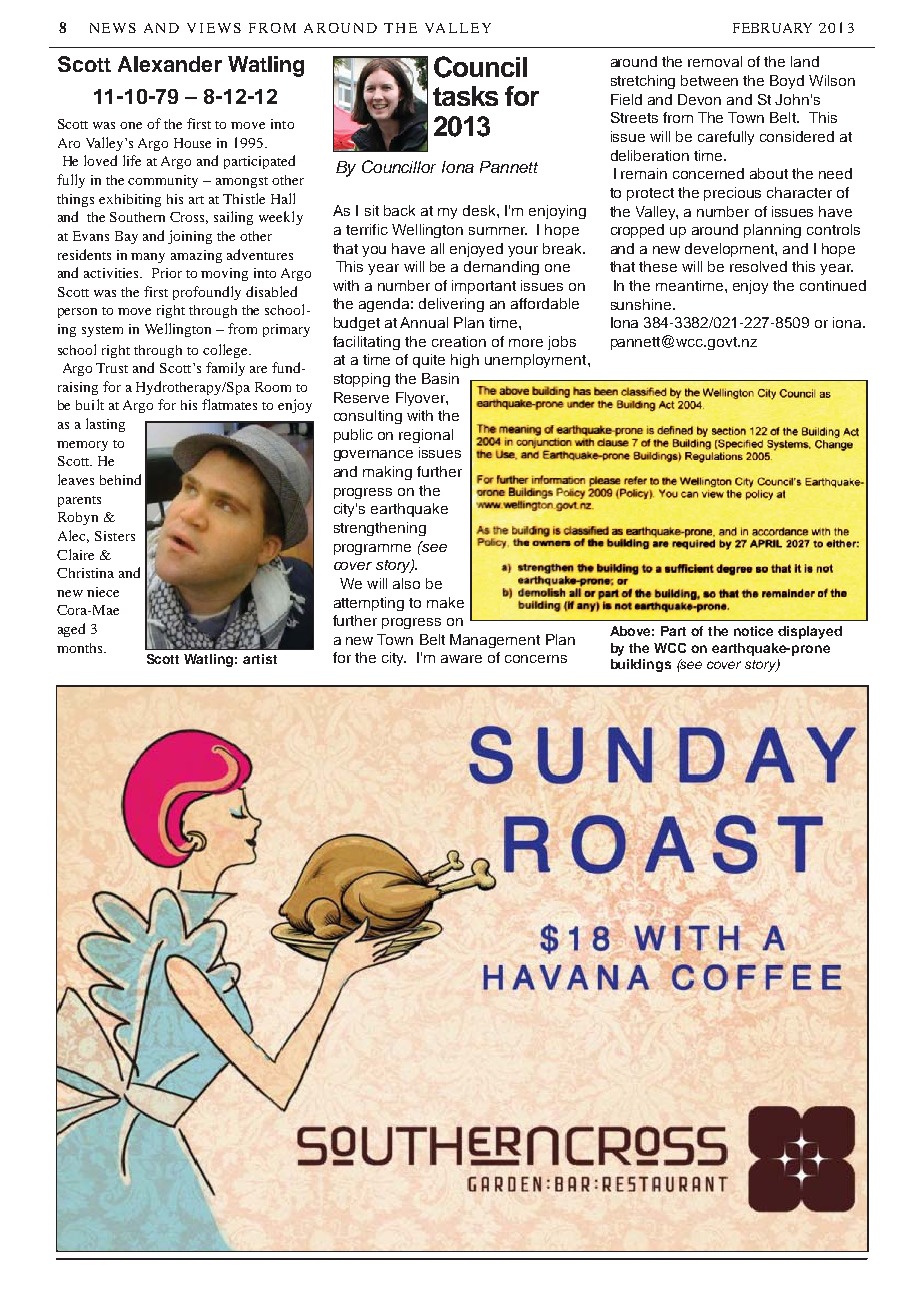 Image resolution: width=924 pixels, height=1308 pixels. What do you see at coordinates (715, 61) in the screenshot?
I see `removal` at bounding box center [715, 61].
